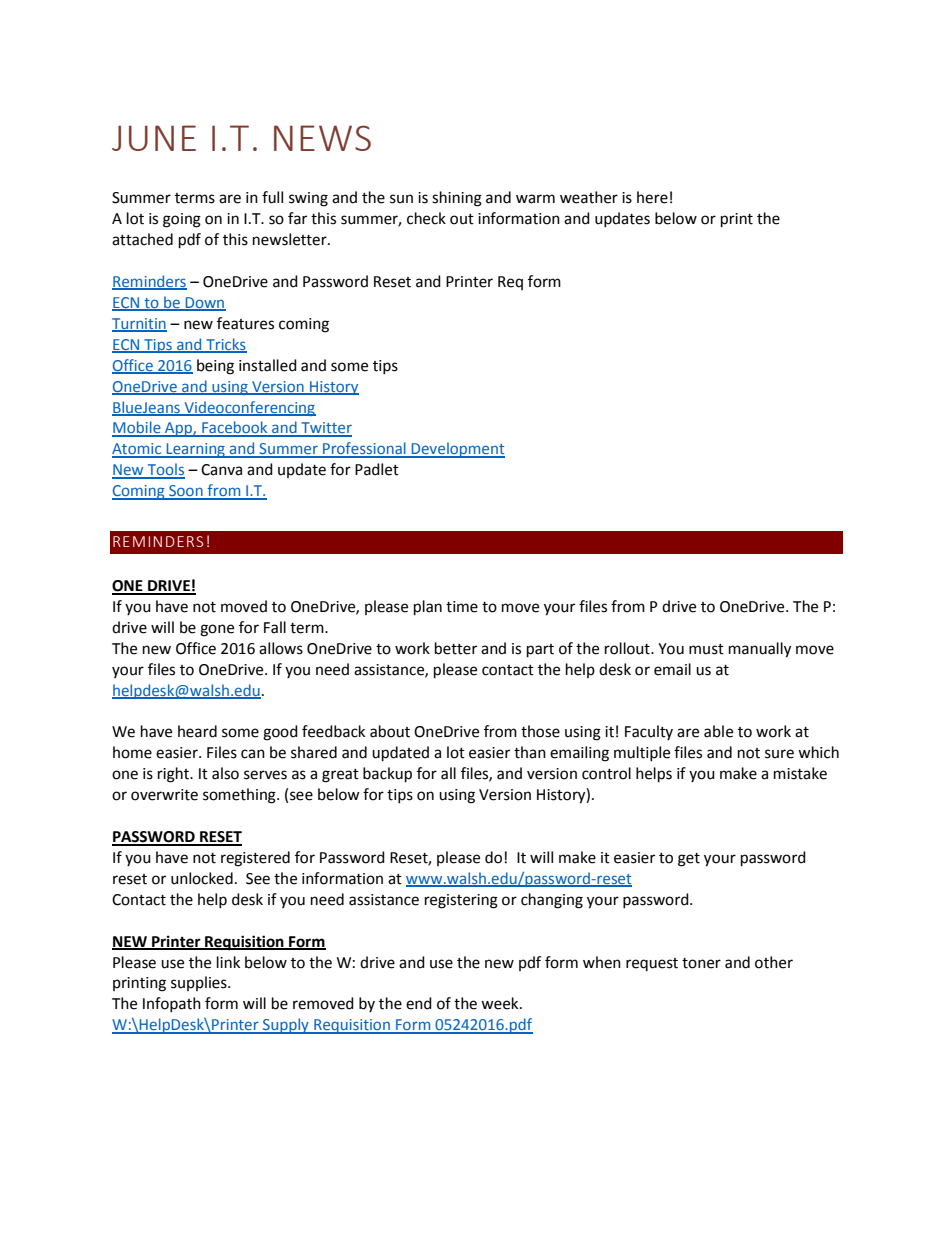 This page has height=1233, width=952. I want to click on toner, so click(701, 963).
